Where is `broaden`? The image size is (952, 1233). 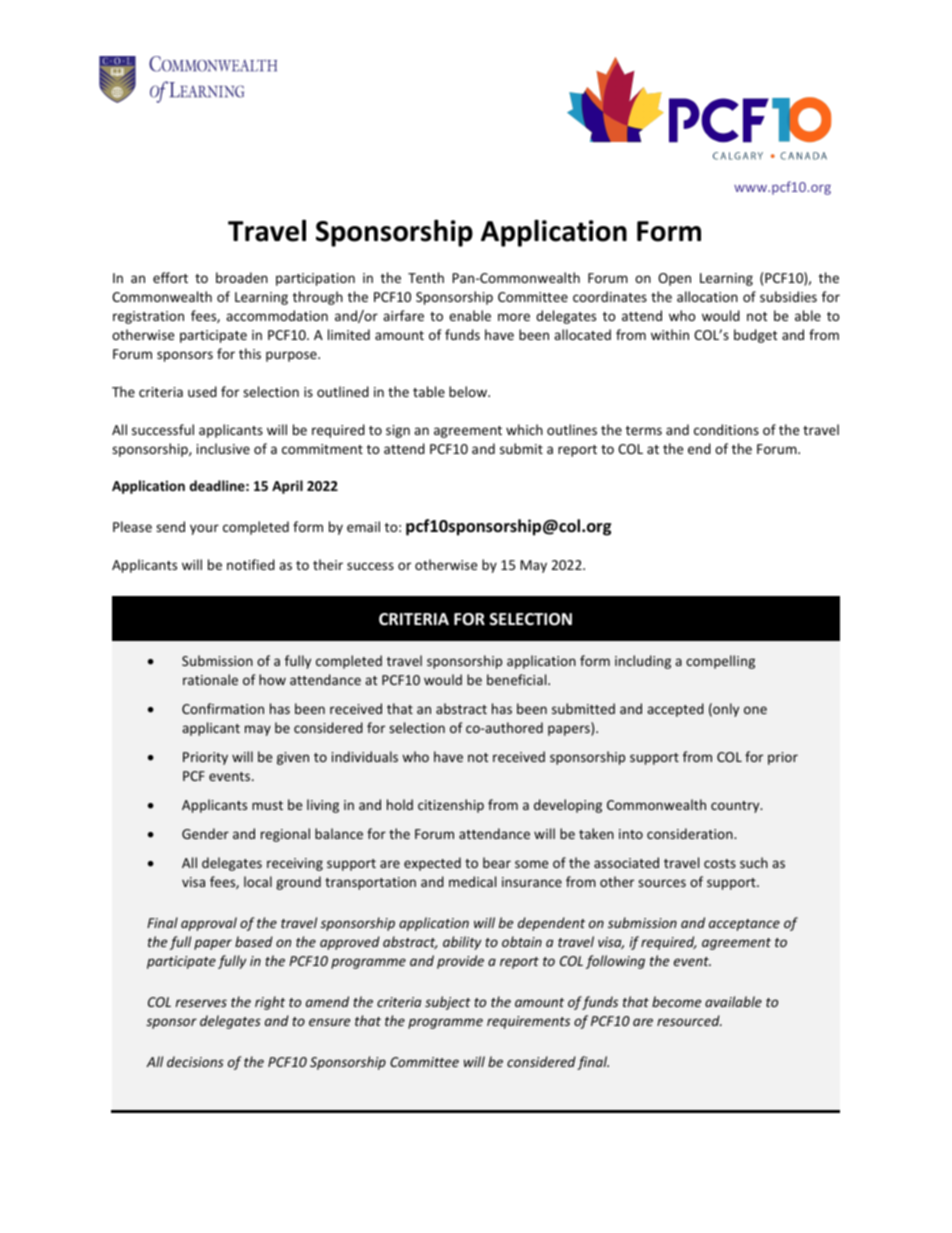
broaden is located at coordinates (242, 277).
